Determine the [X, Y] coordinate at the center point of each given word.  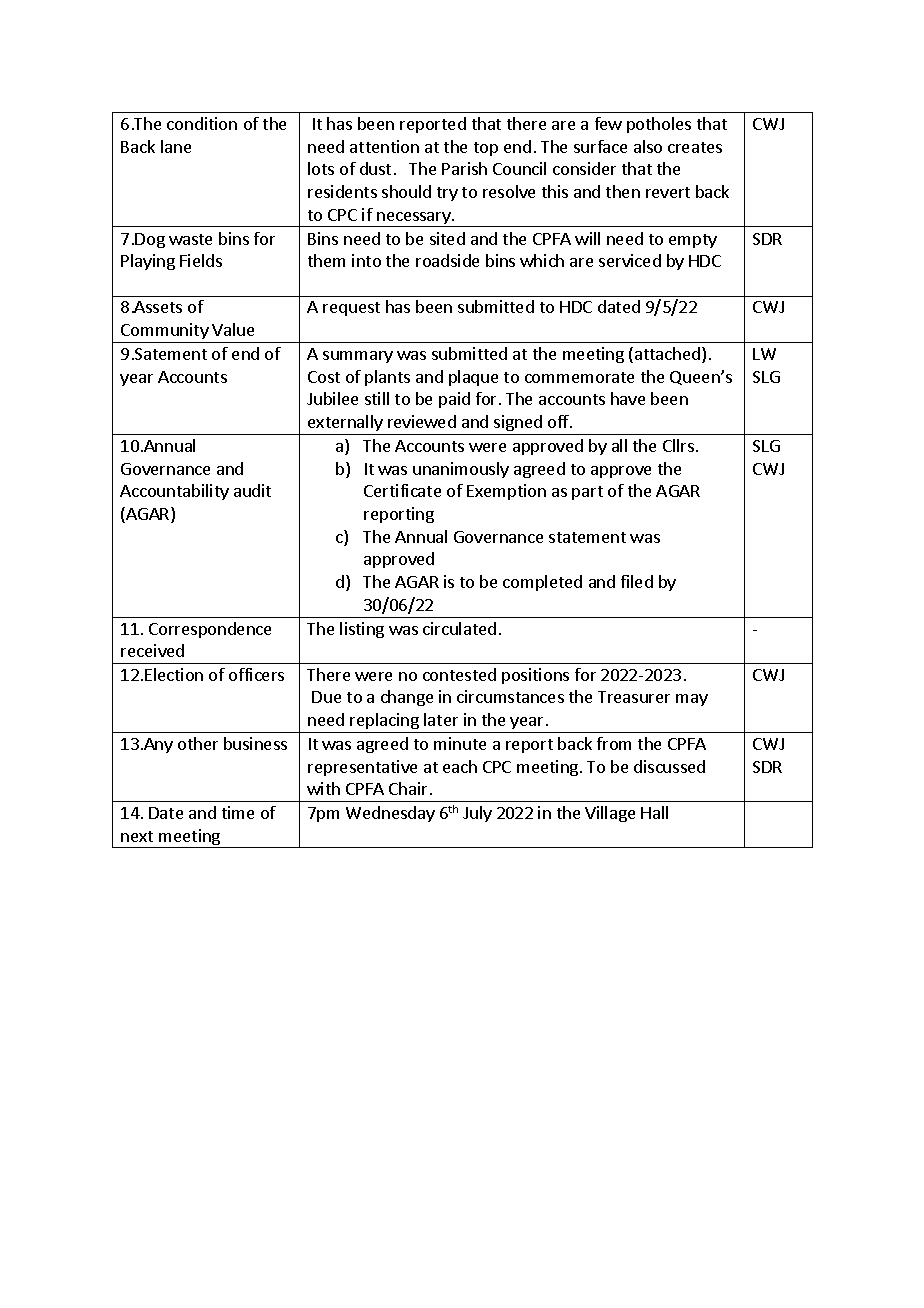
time [238, 812]
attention [384, 146]
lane [176, 146]
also [648, 146]
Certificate [402, 490]
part [587, 493]
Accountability [174, 492]
